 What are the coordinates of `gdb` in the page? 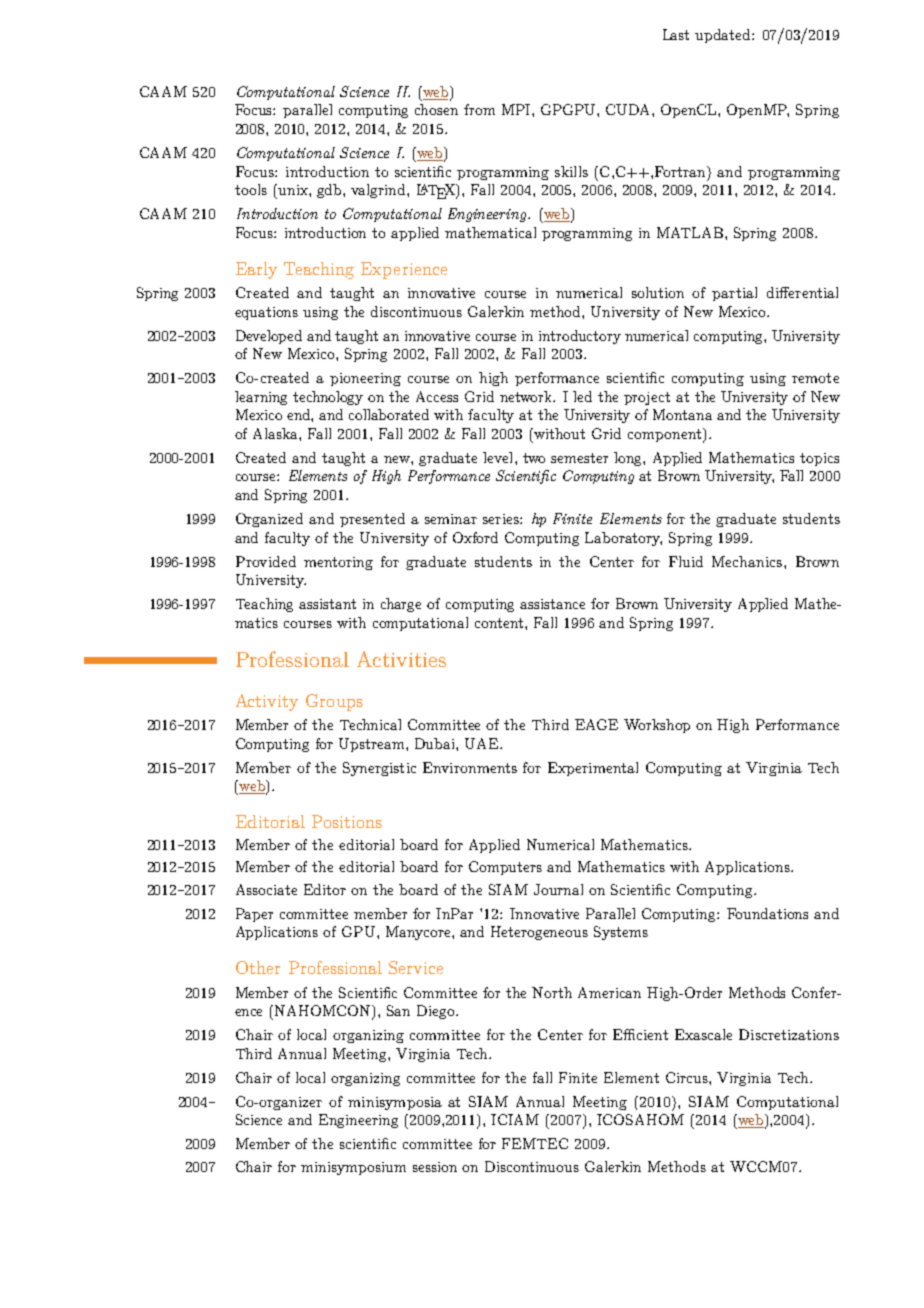 It's located at (330, 191).
